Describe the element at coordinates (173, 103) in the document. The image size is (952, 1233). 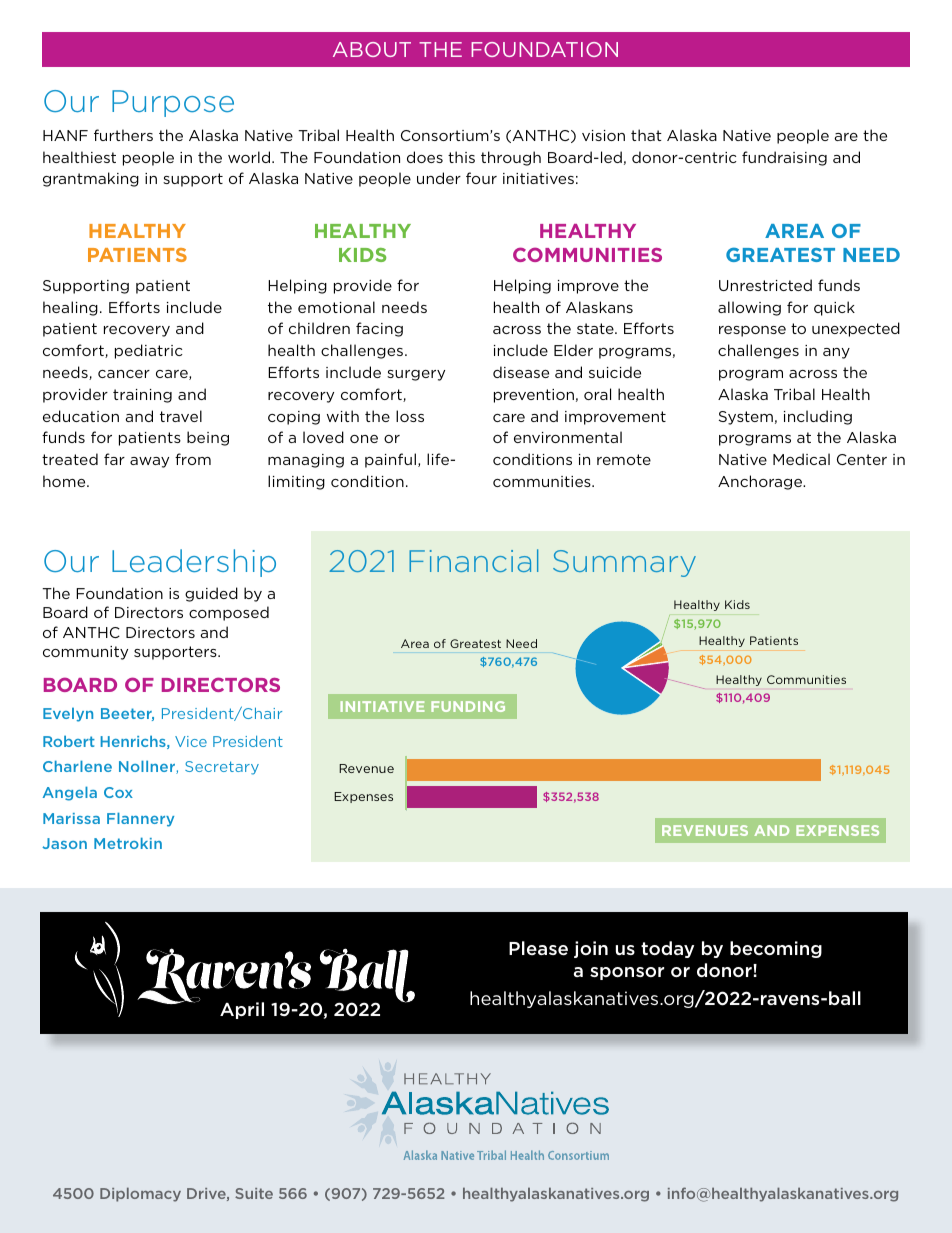
I see `Purpose` at that location.
